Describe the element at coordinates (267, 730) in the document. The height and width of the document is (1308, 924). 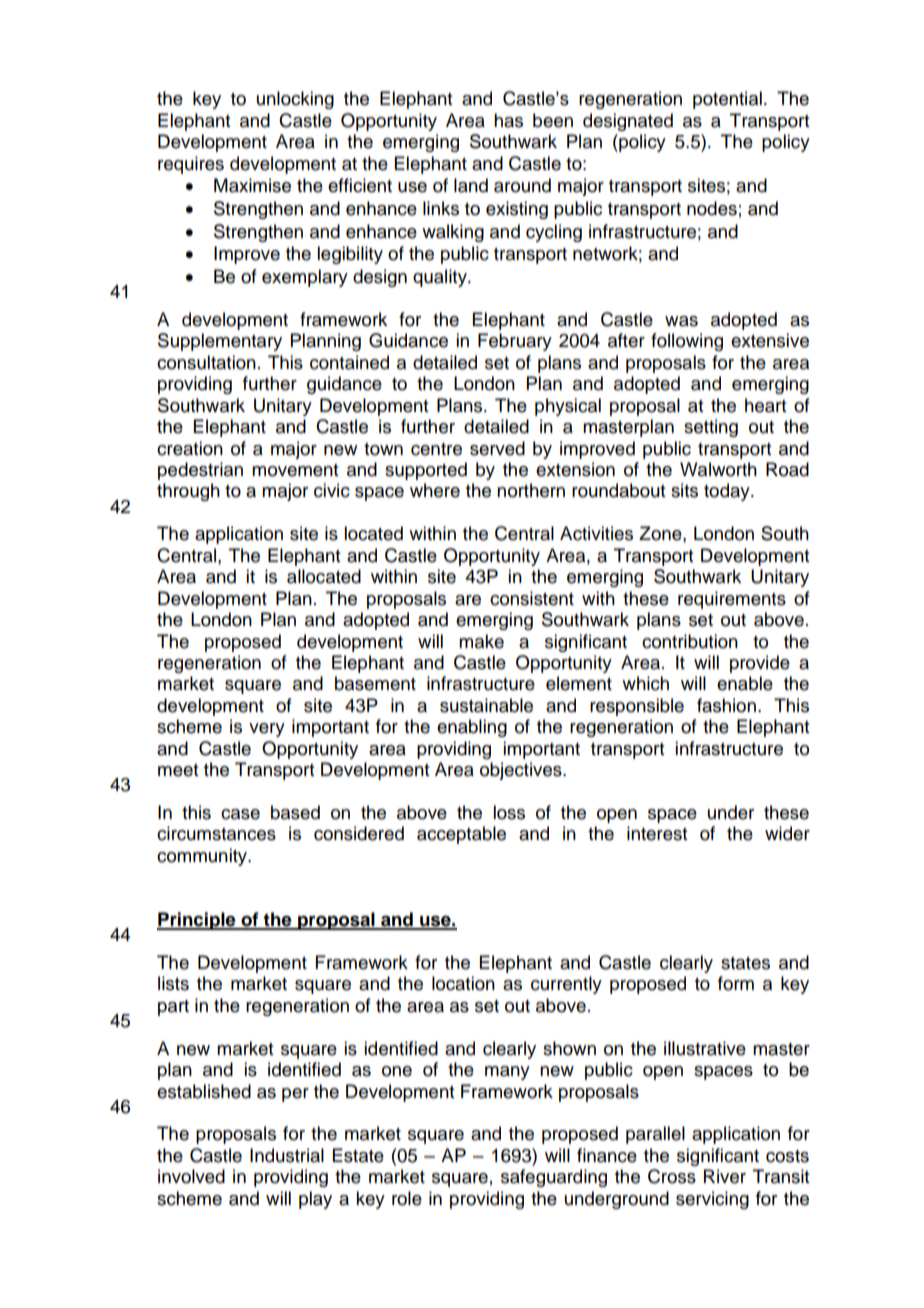
I see `very` at that location.
